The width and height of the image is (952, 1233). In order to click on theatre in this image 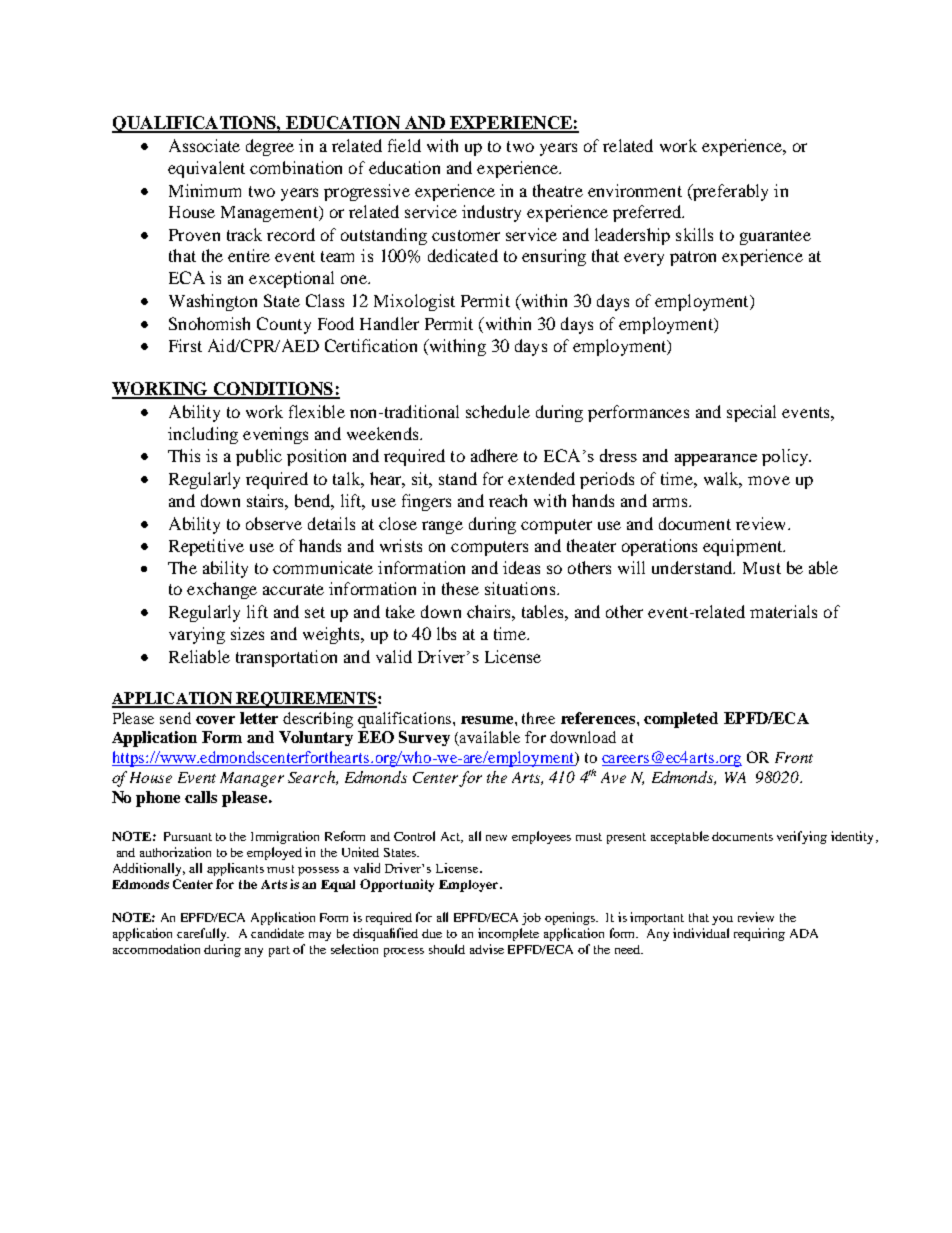, I will do `click(558, 190)`.
